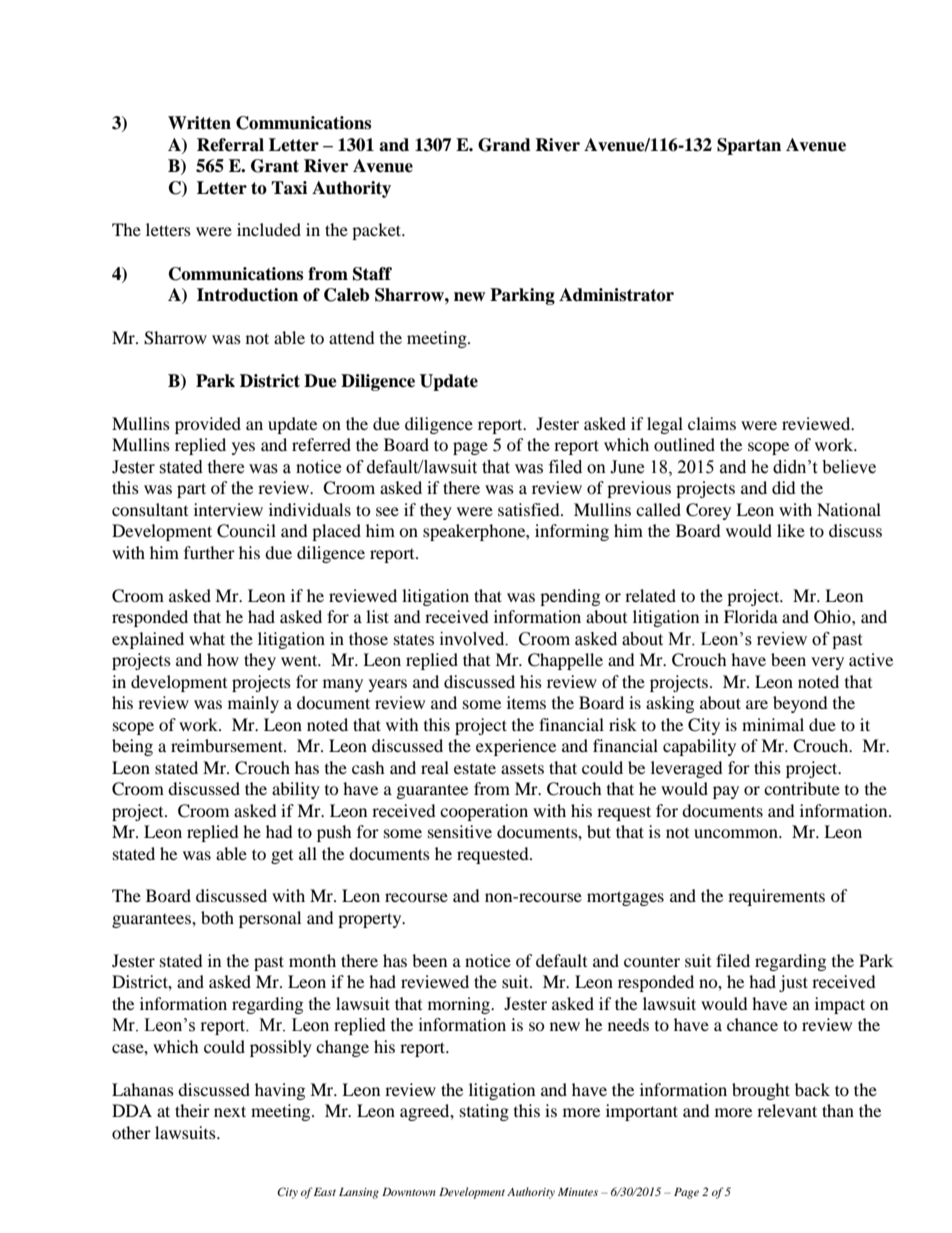  What do you see at coordinates (282, 857) in the screenshot?
I see `get` at bounding box center [282, 857].
